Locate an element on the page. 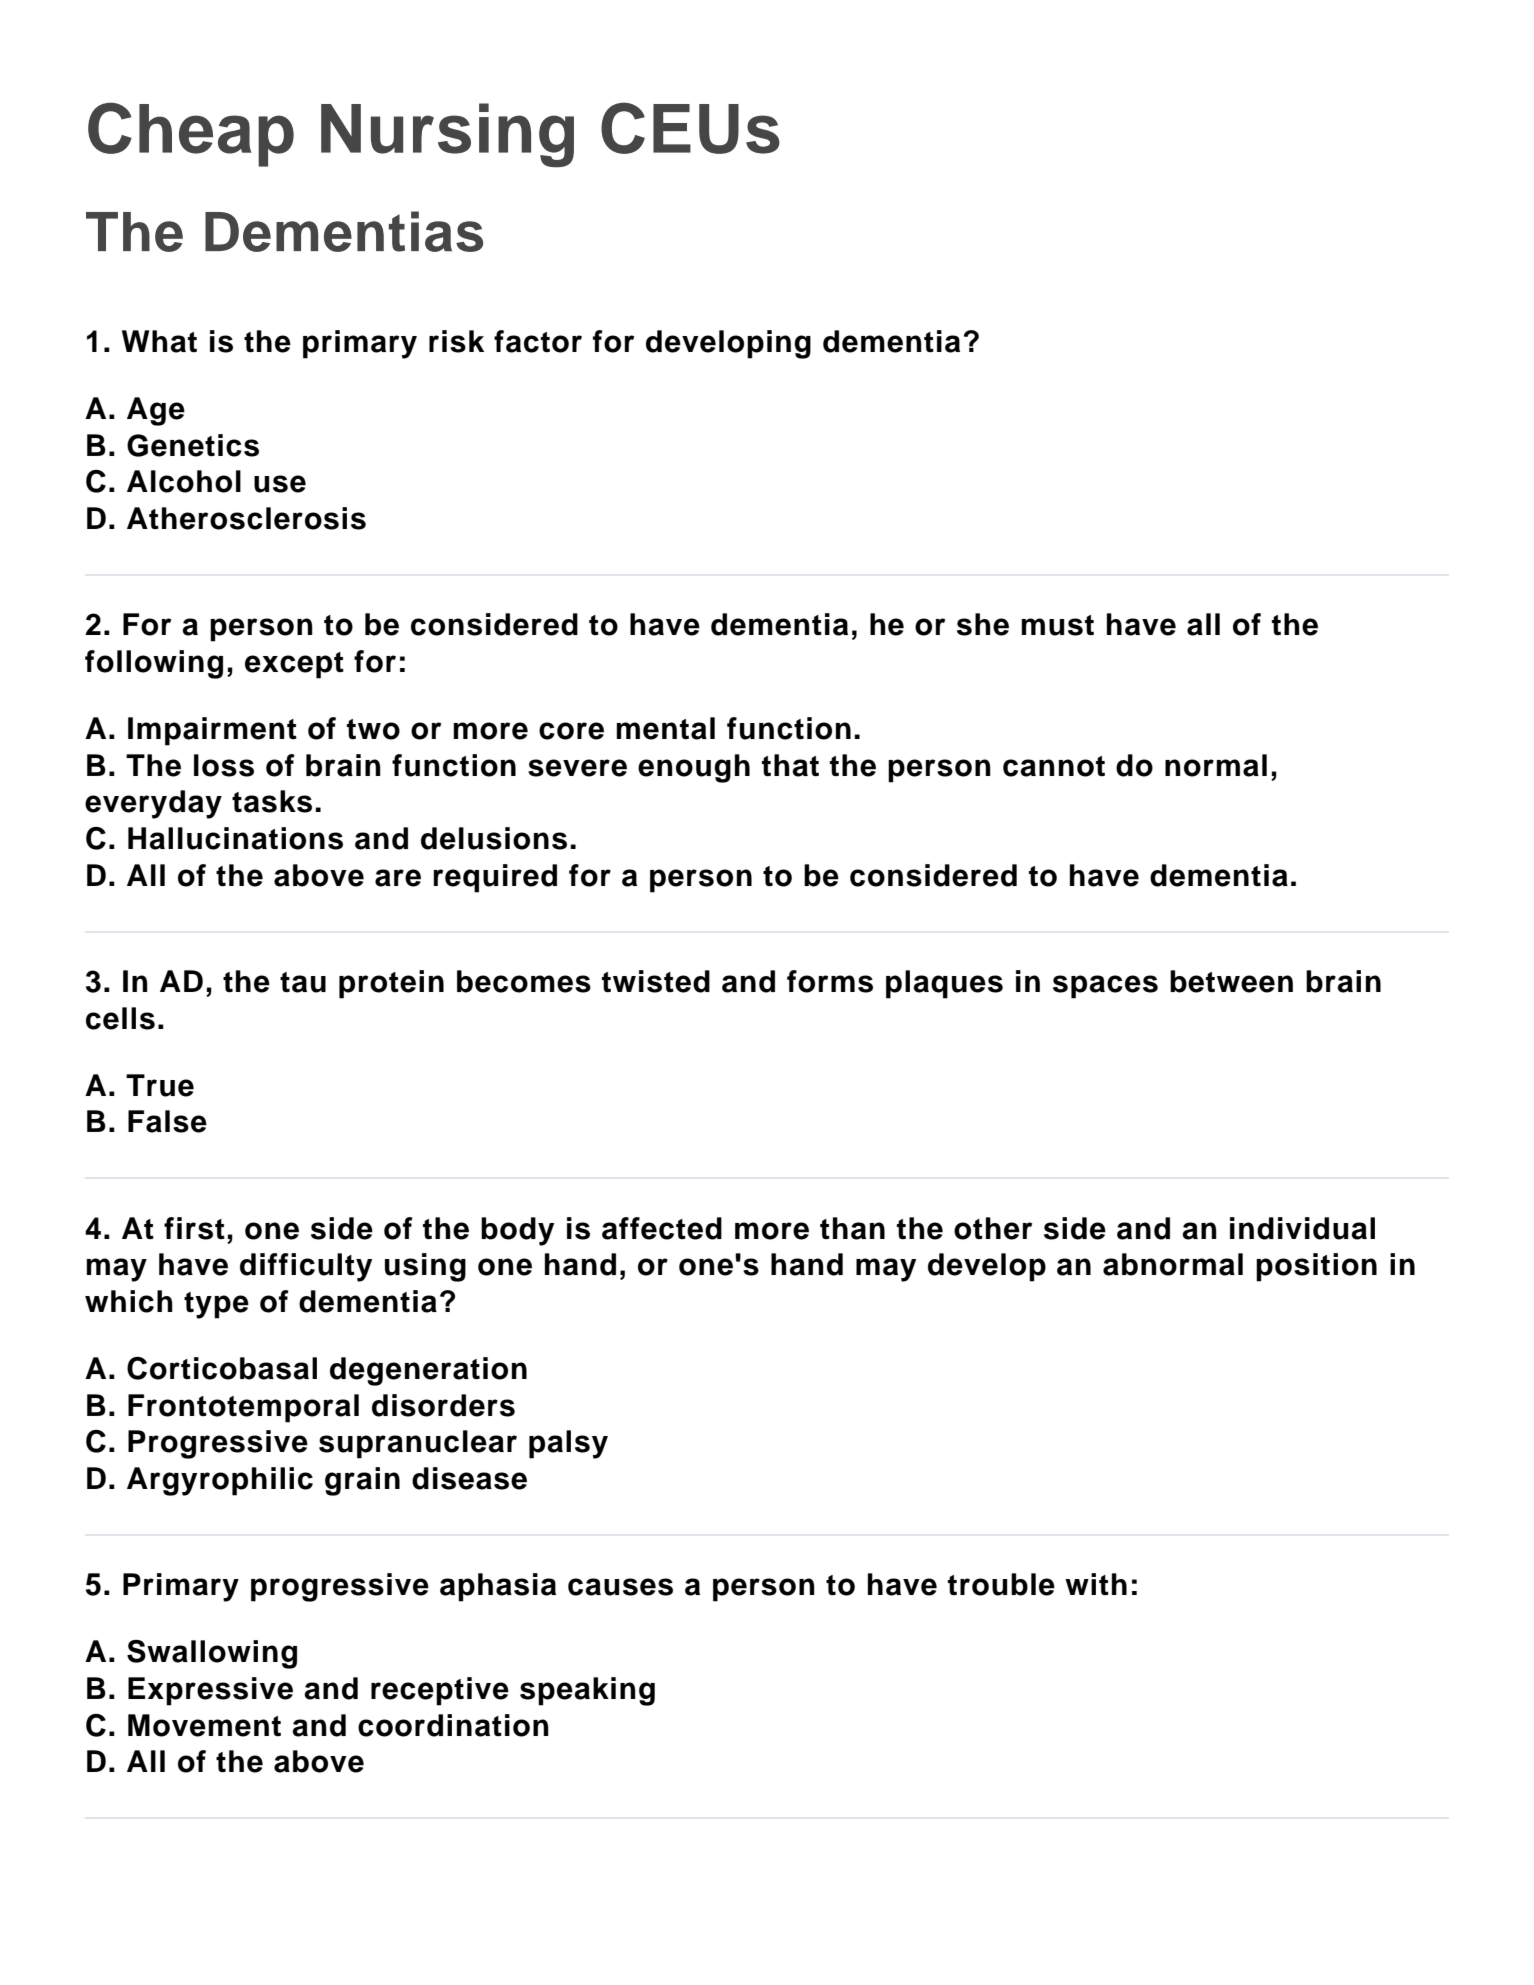 Image resolution: width=1534 pixels, height=1985 pixels. type is located at coordinates (216, 1305).
